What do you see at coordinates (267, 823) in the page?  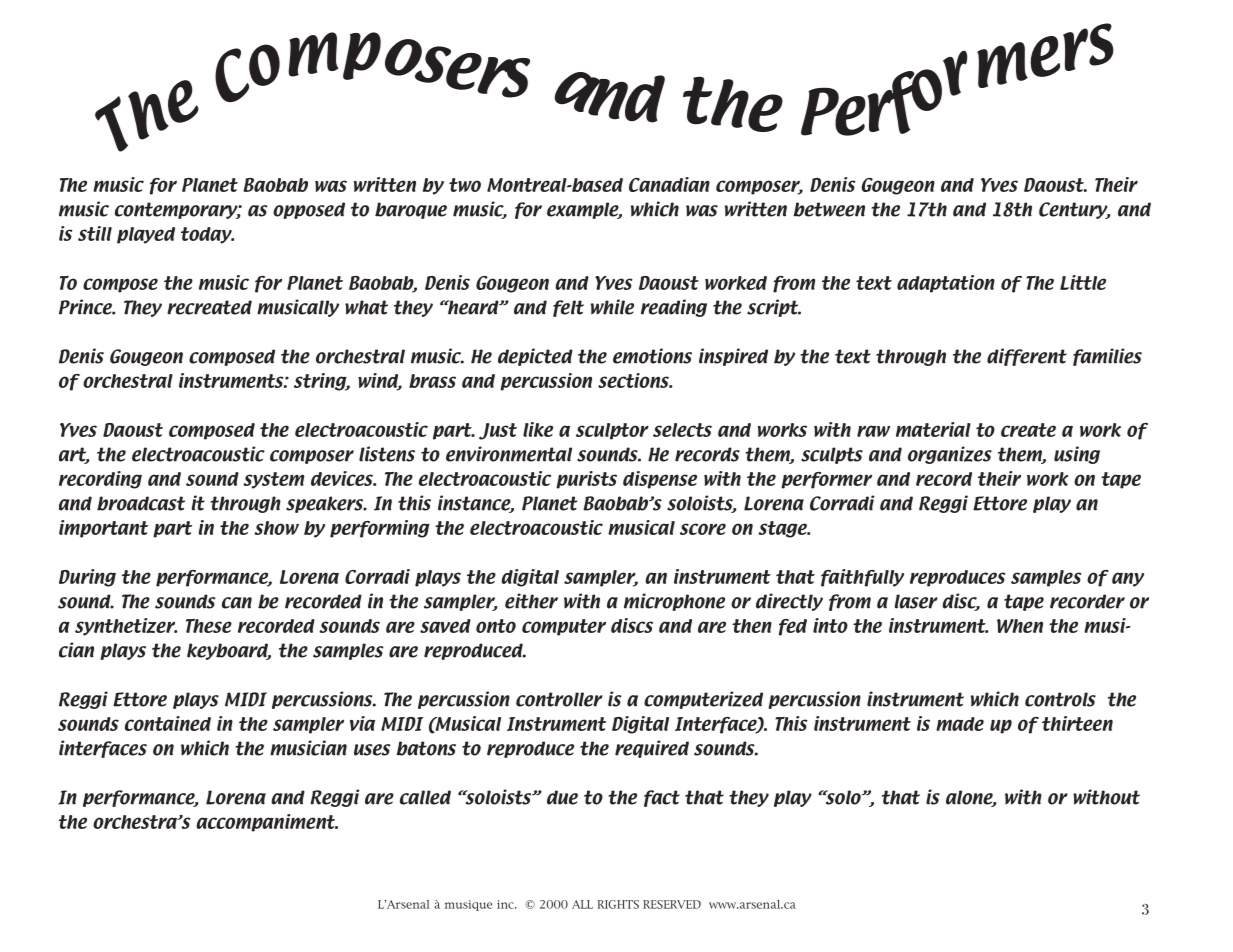 I see `accompaniment` at bounding box center [267, 823].
